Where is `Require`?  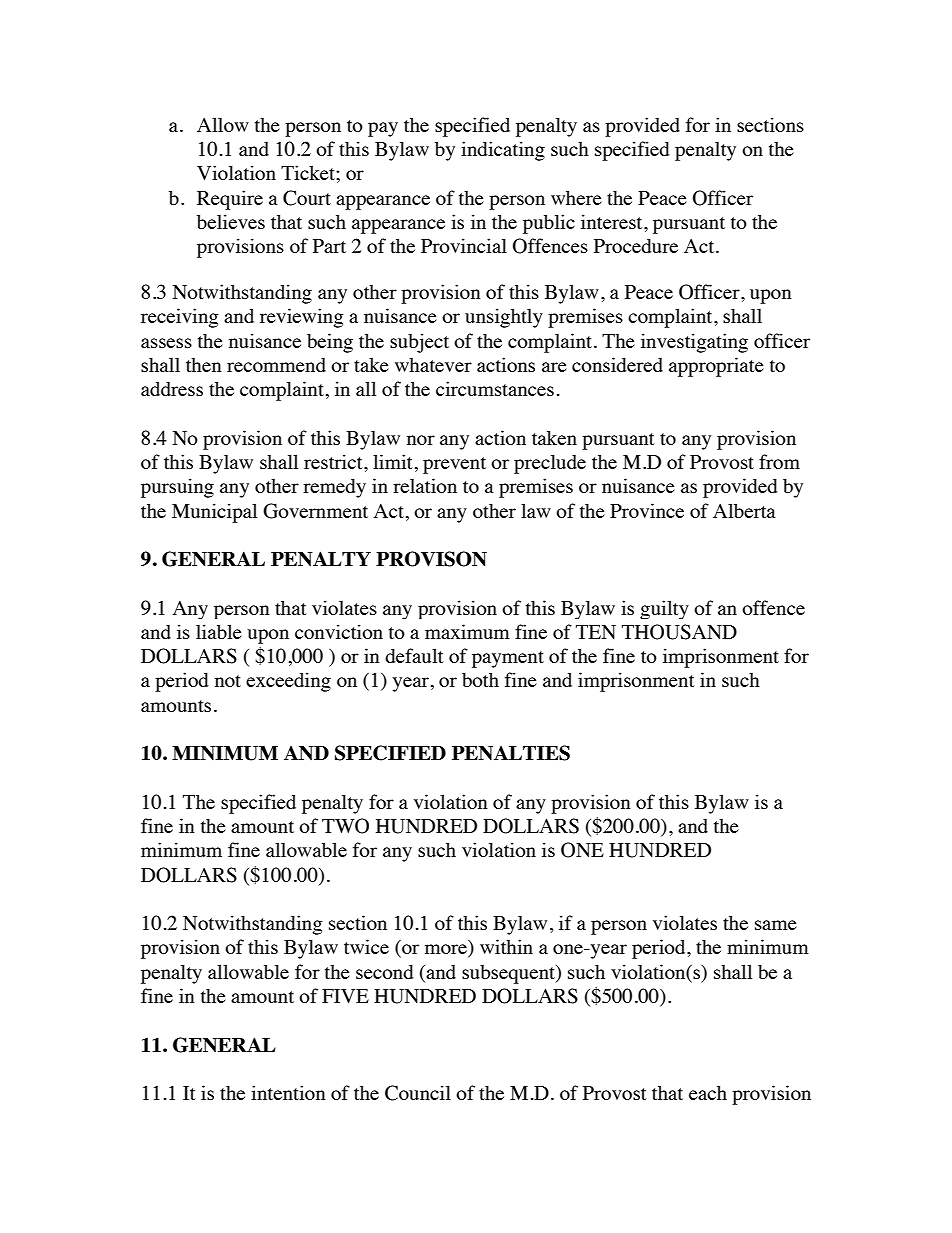 Require is located at coordinates (230, 200).
